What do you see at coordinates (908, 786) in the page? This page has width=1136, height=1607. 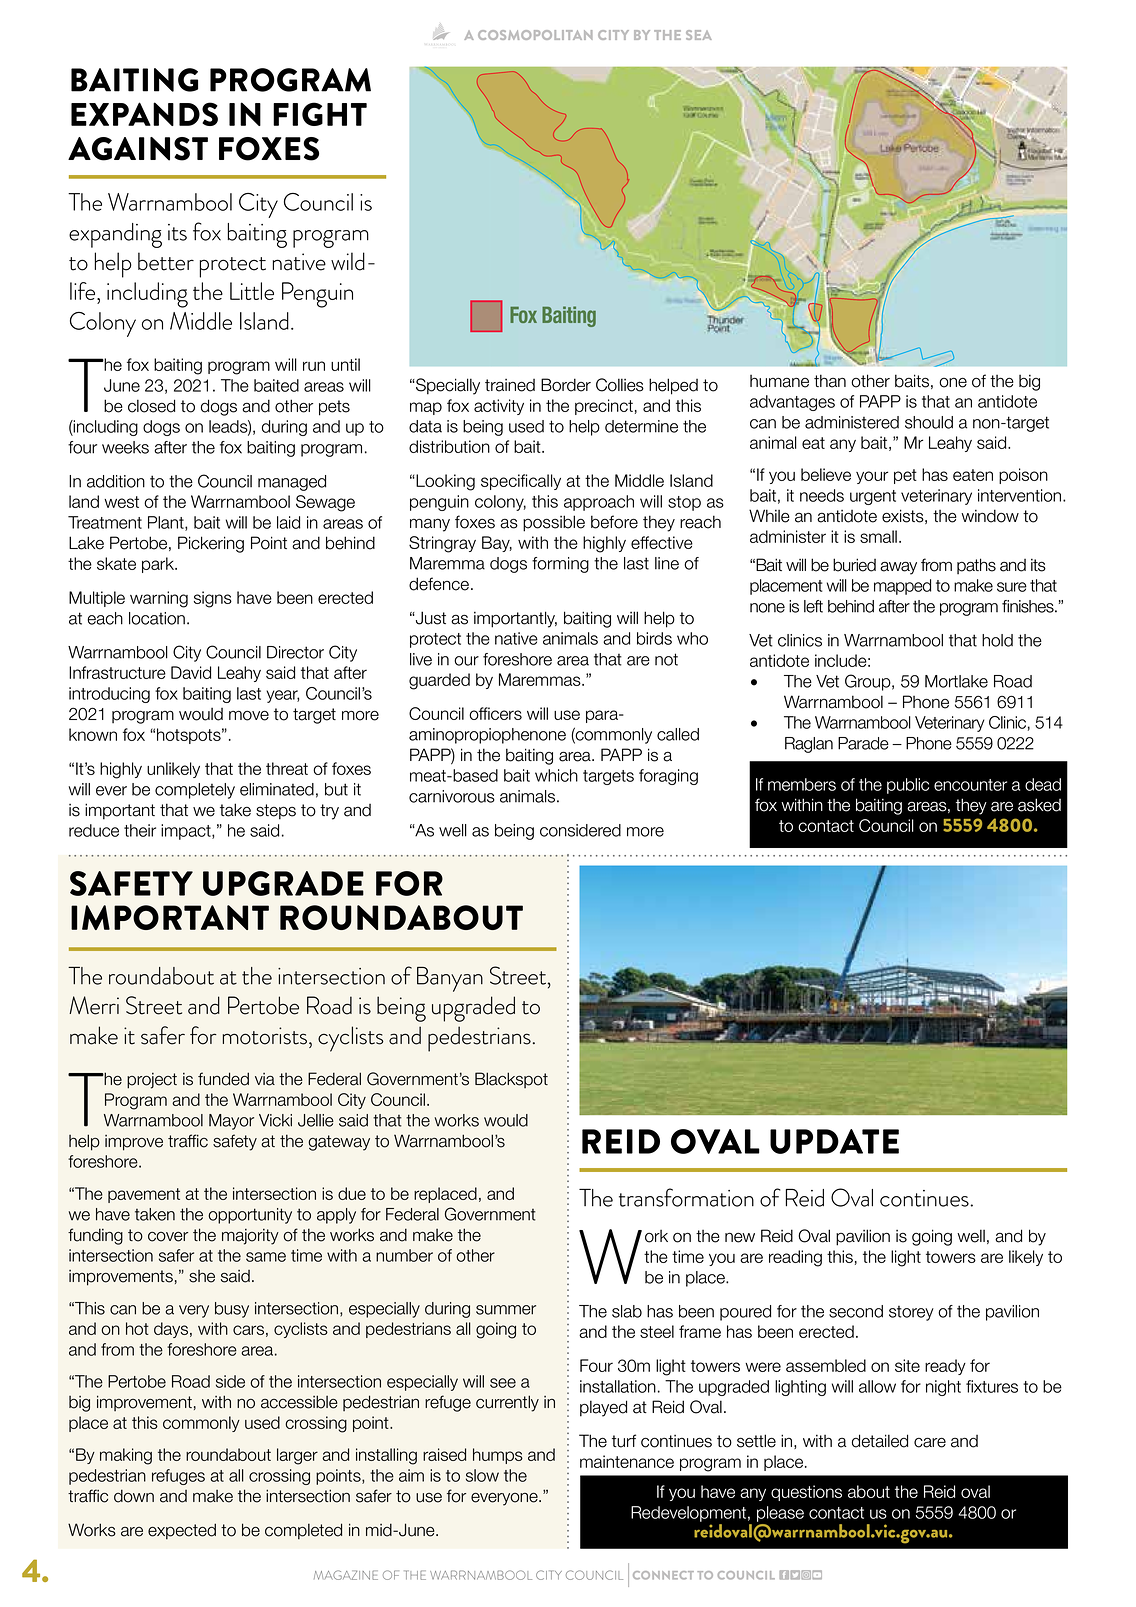 I see `public` at bounding box center [908, 786].
